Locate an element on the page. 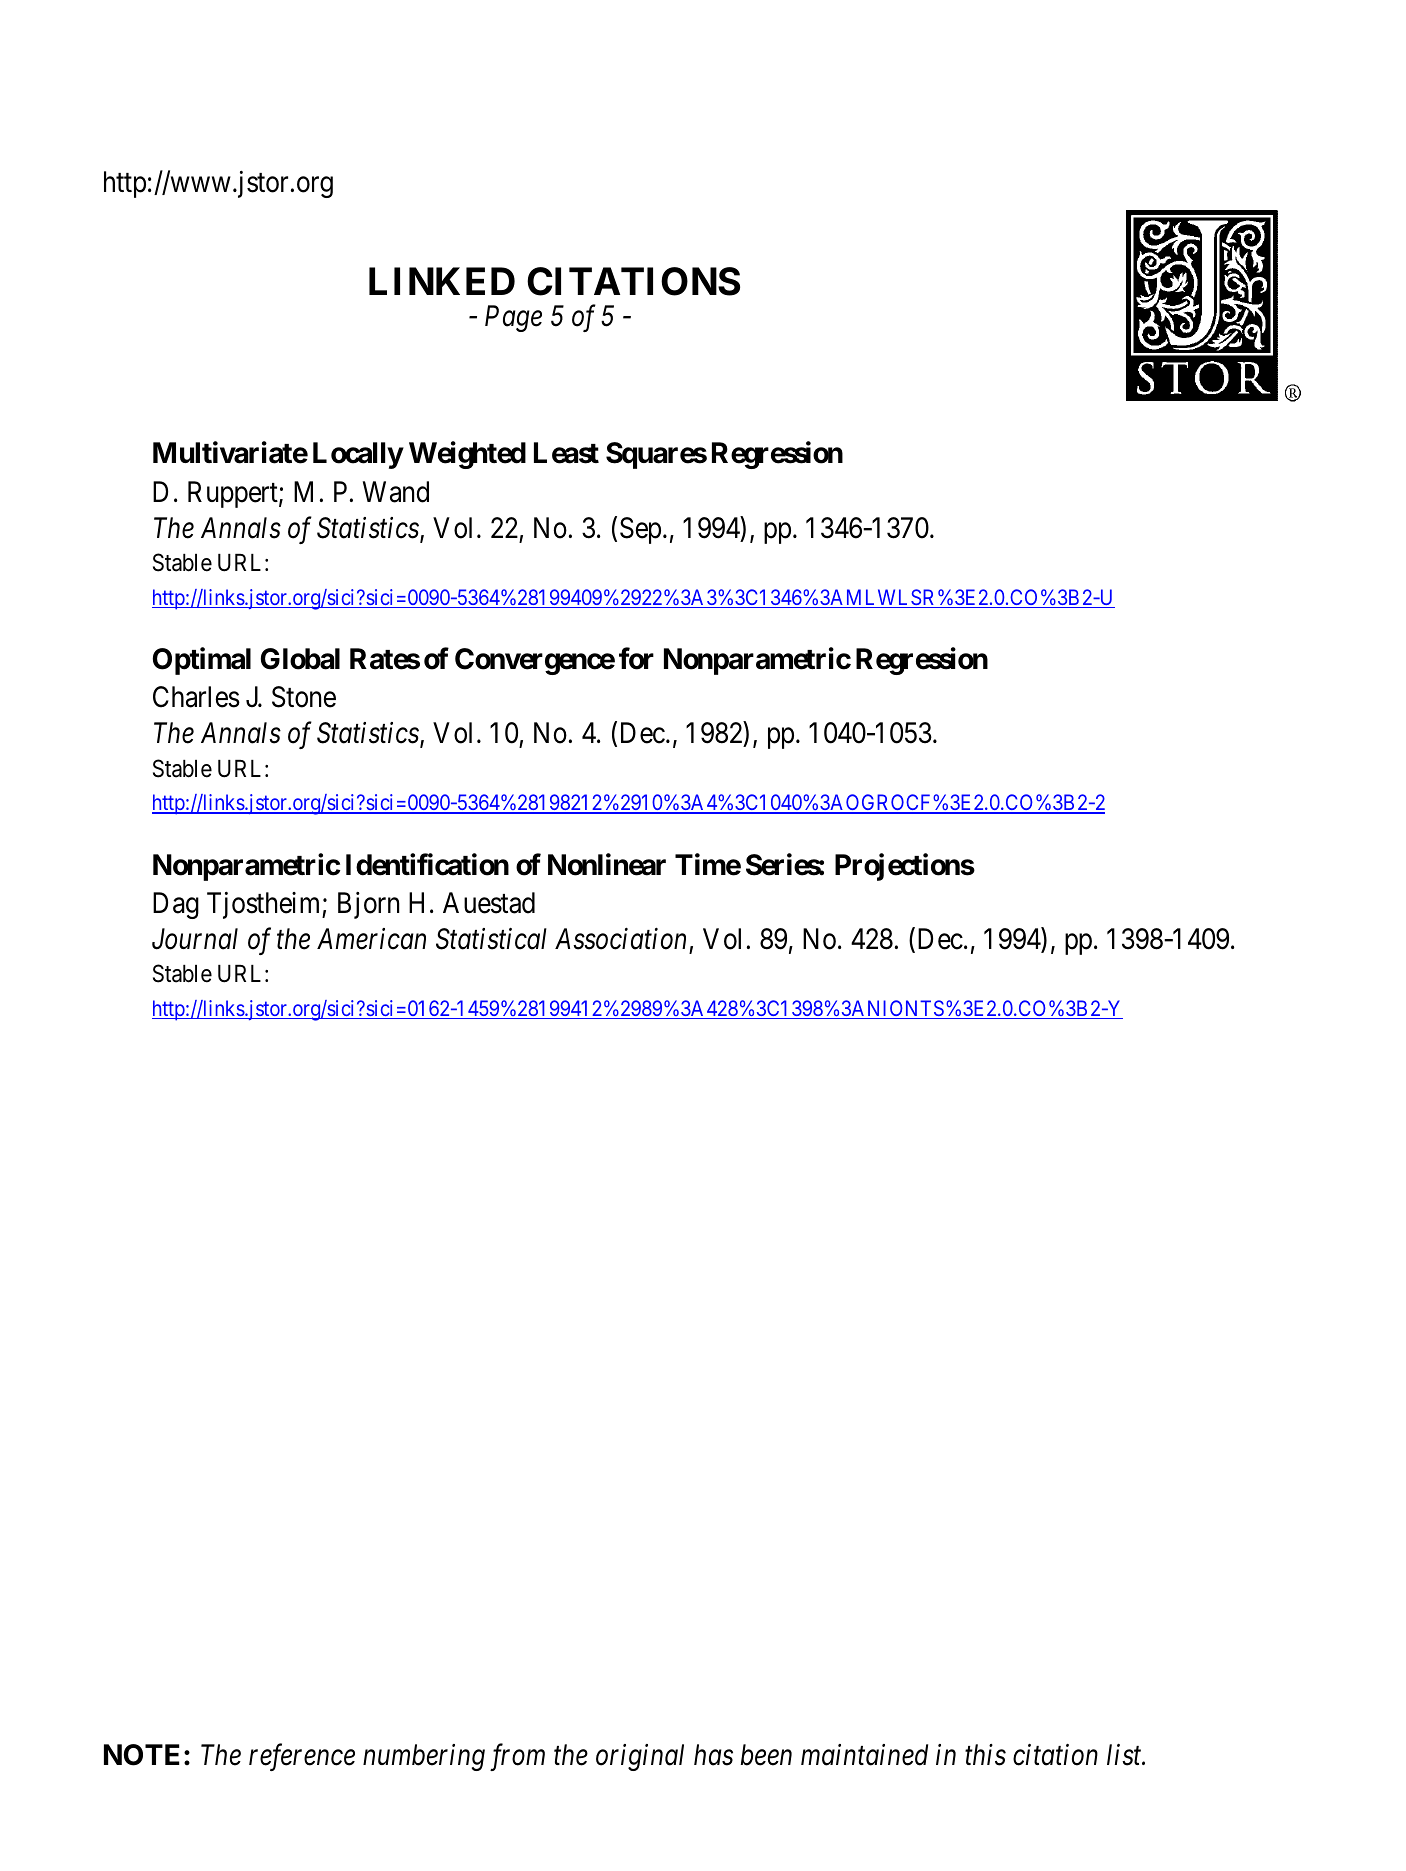 This document has height=1871, width=1406. Journal is located at coordinates (195, 939).
